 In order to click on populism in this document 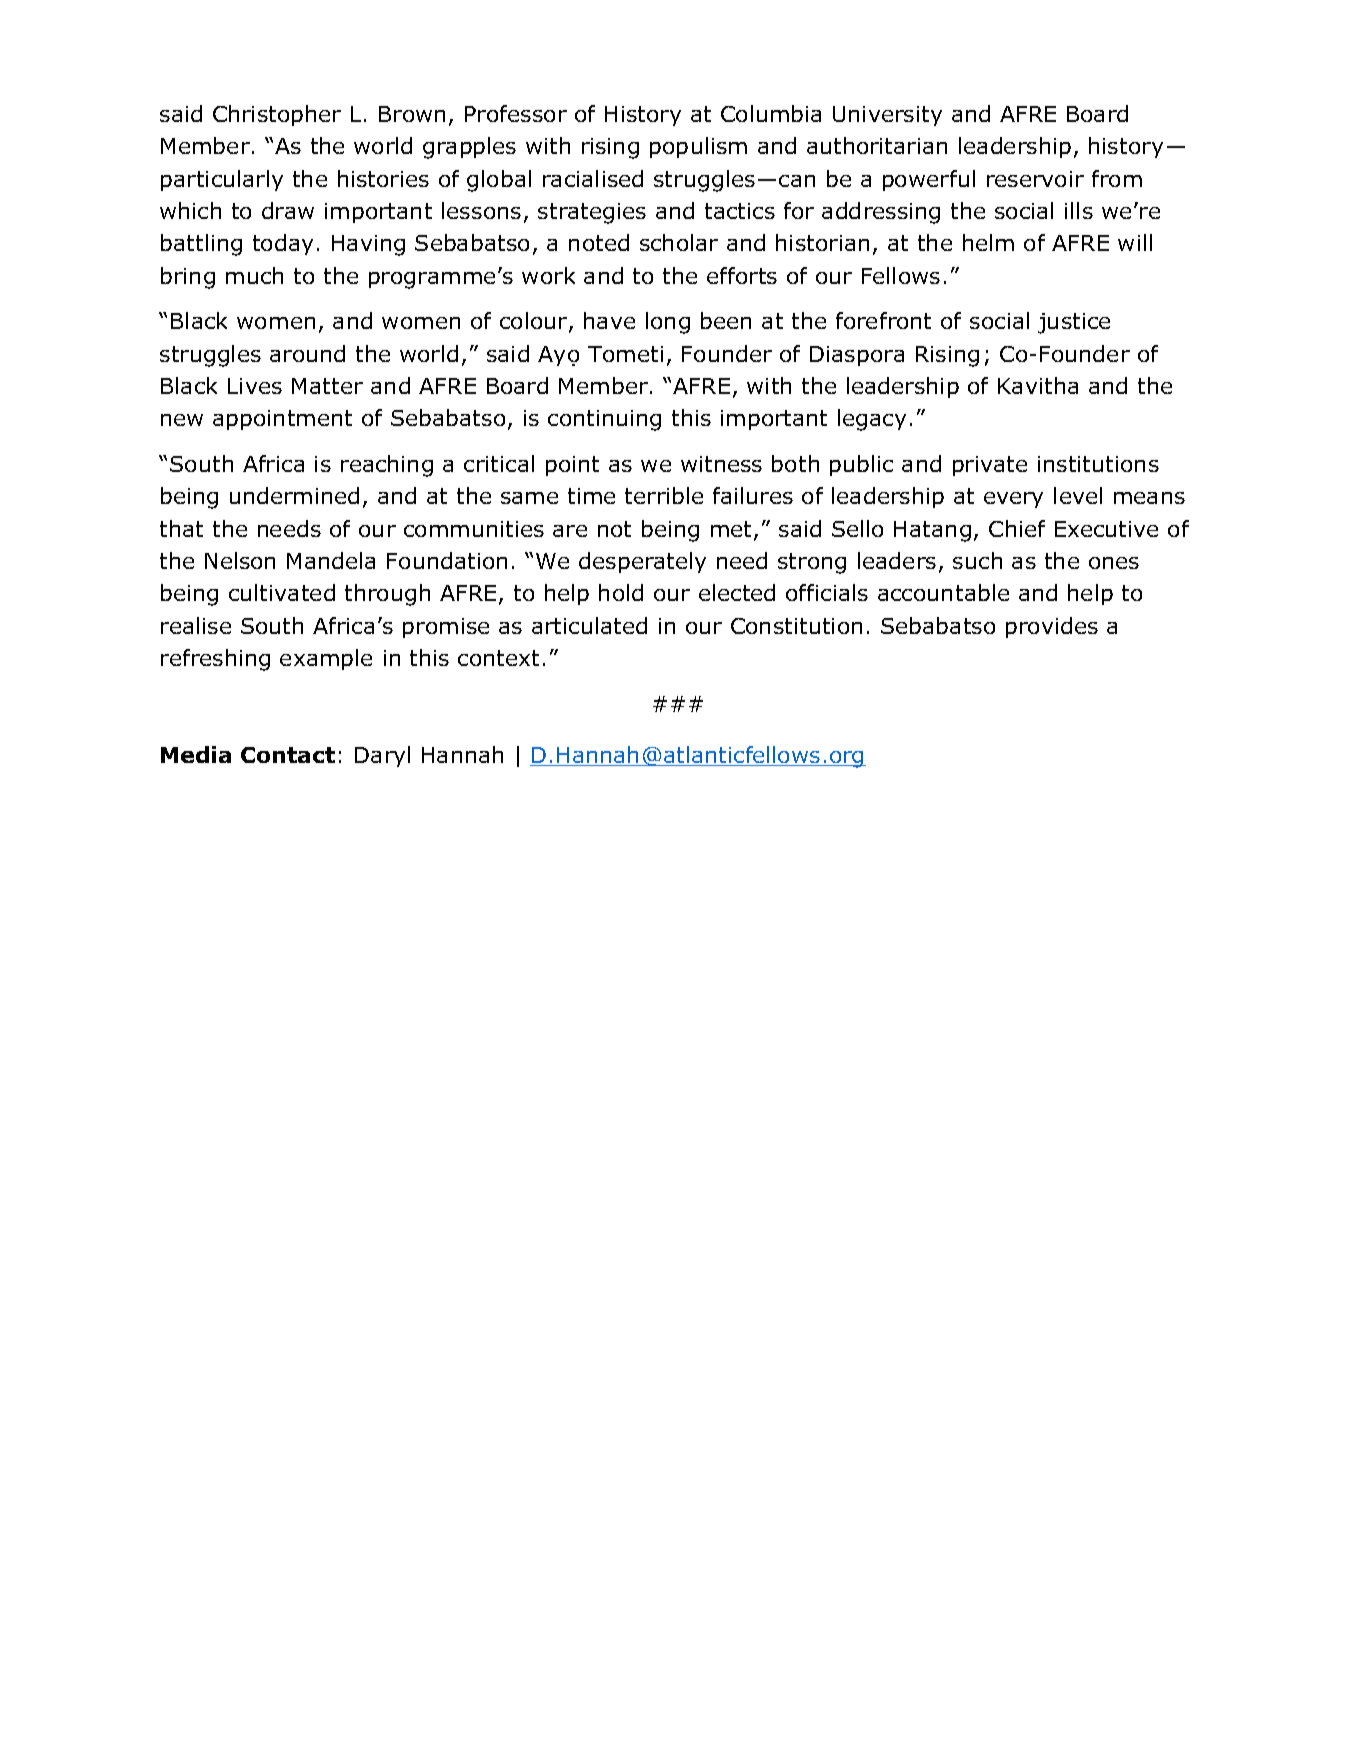, I will do `click(698, 147)`.
